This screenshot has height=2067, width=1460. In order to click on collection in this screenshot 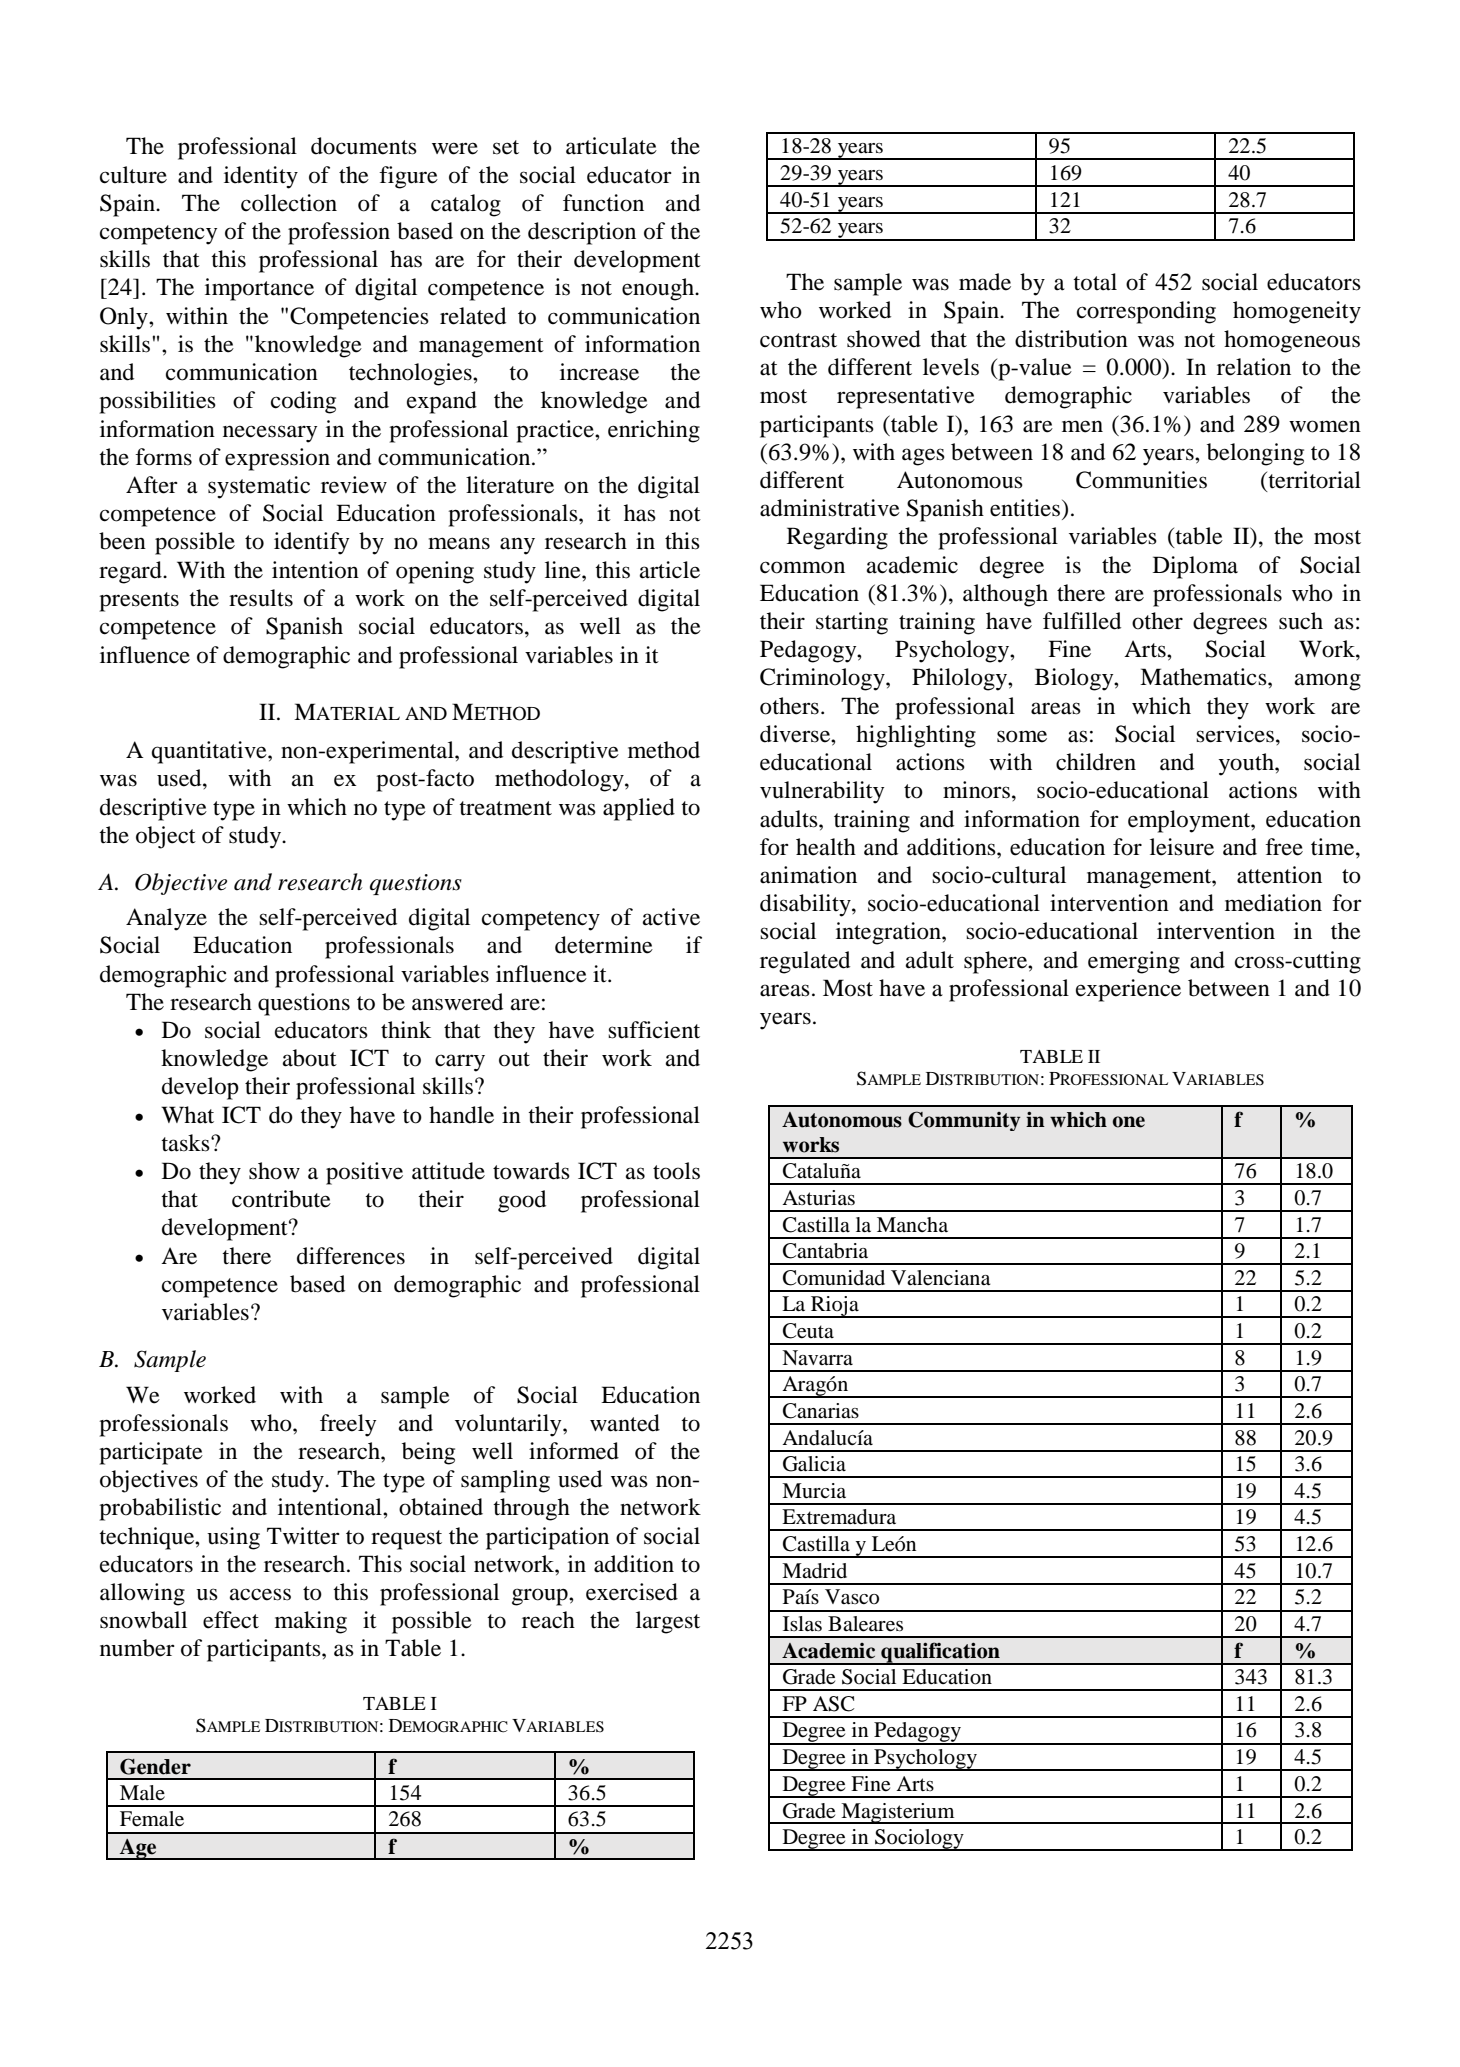, I will do `click(289, 203)`.
